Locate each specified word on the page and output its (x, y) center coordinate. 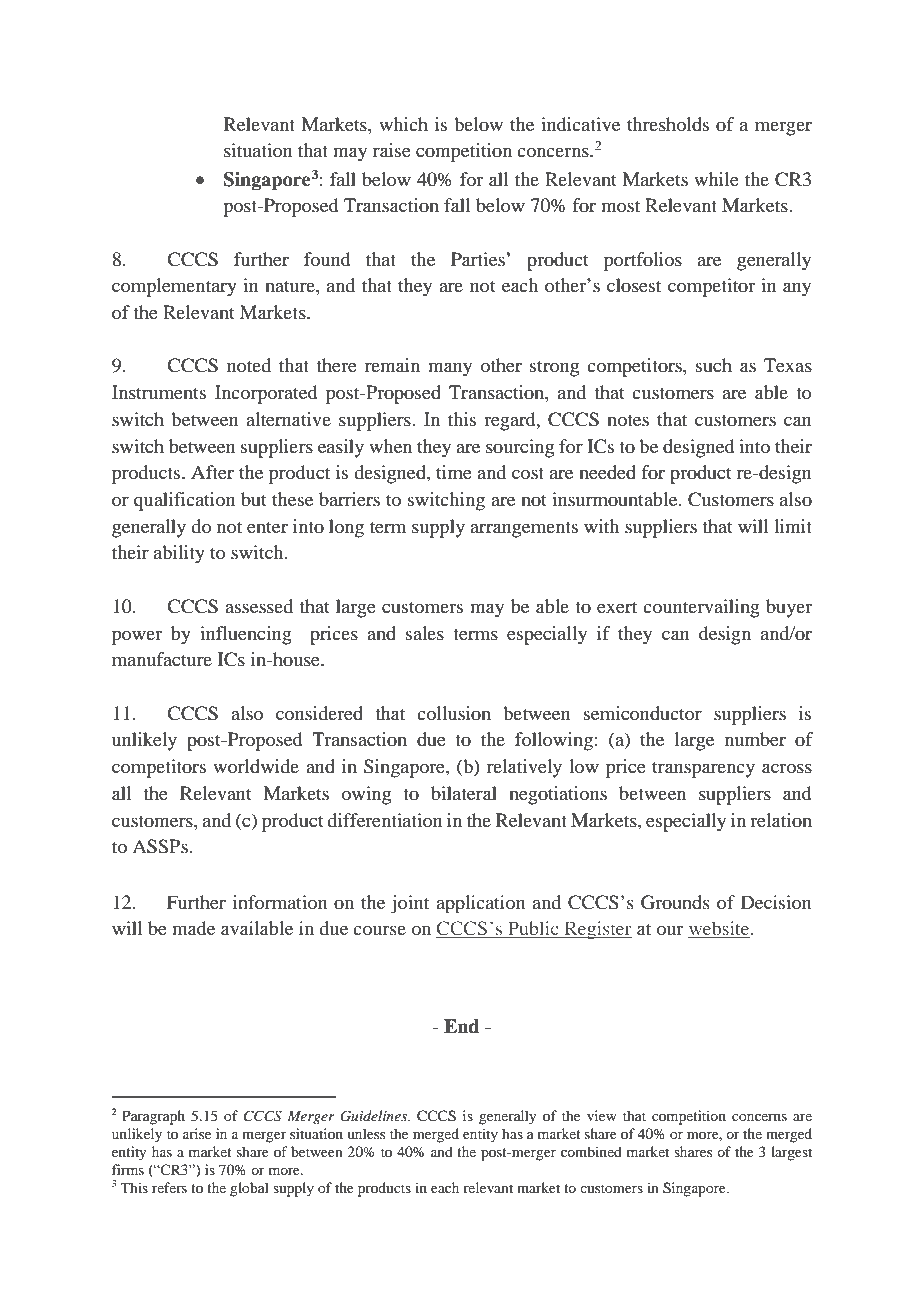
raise (392, 150)
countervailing (701, 608)
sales (425, 633)
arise (197, 1133)
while (716, 179)
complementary (174, 287)
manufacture (162, 659)
